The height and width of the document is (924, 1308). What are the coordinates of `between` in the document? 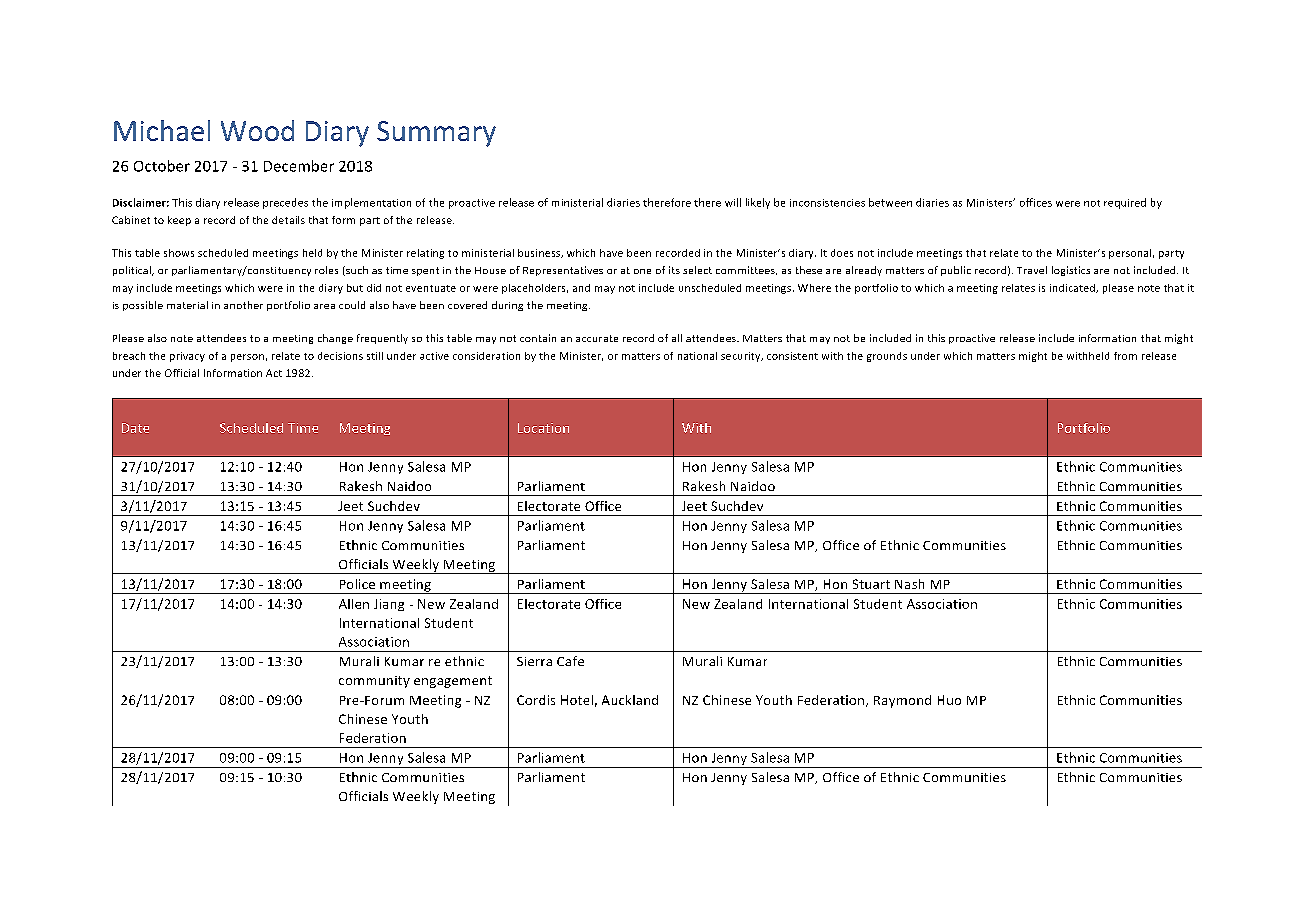 It's located at (890, 202).
